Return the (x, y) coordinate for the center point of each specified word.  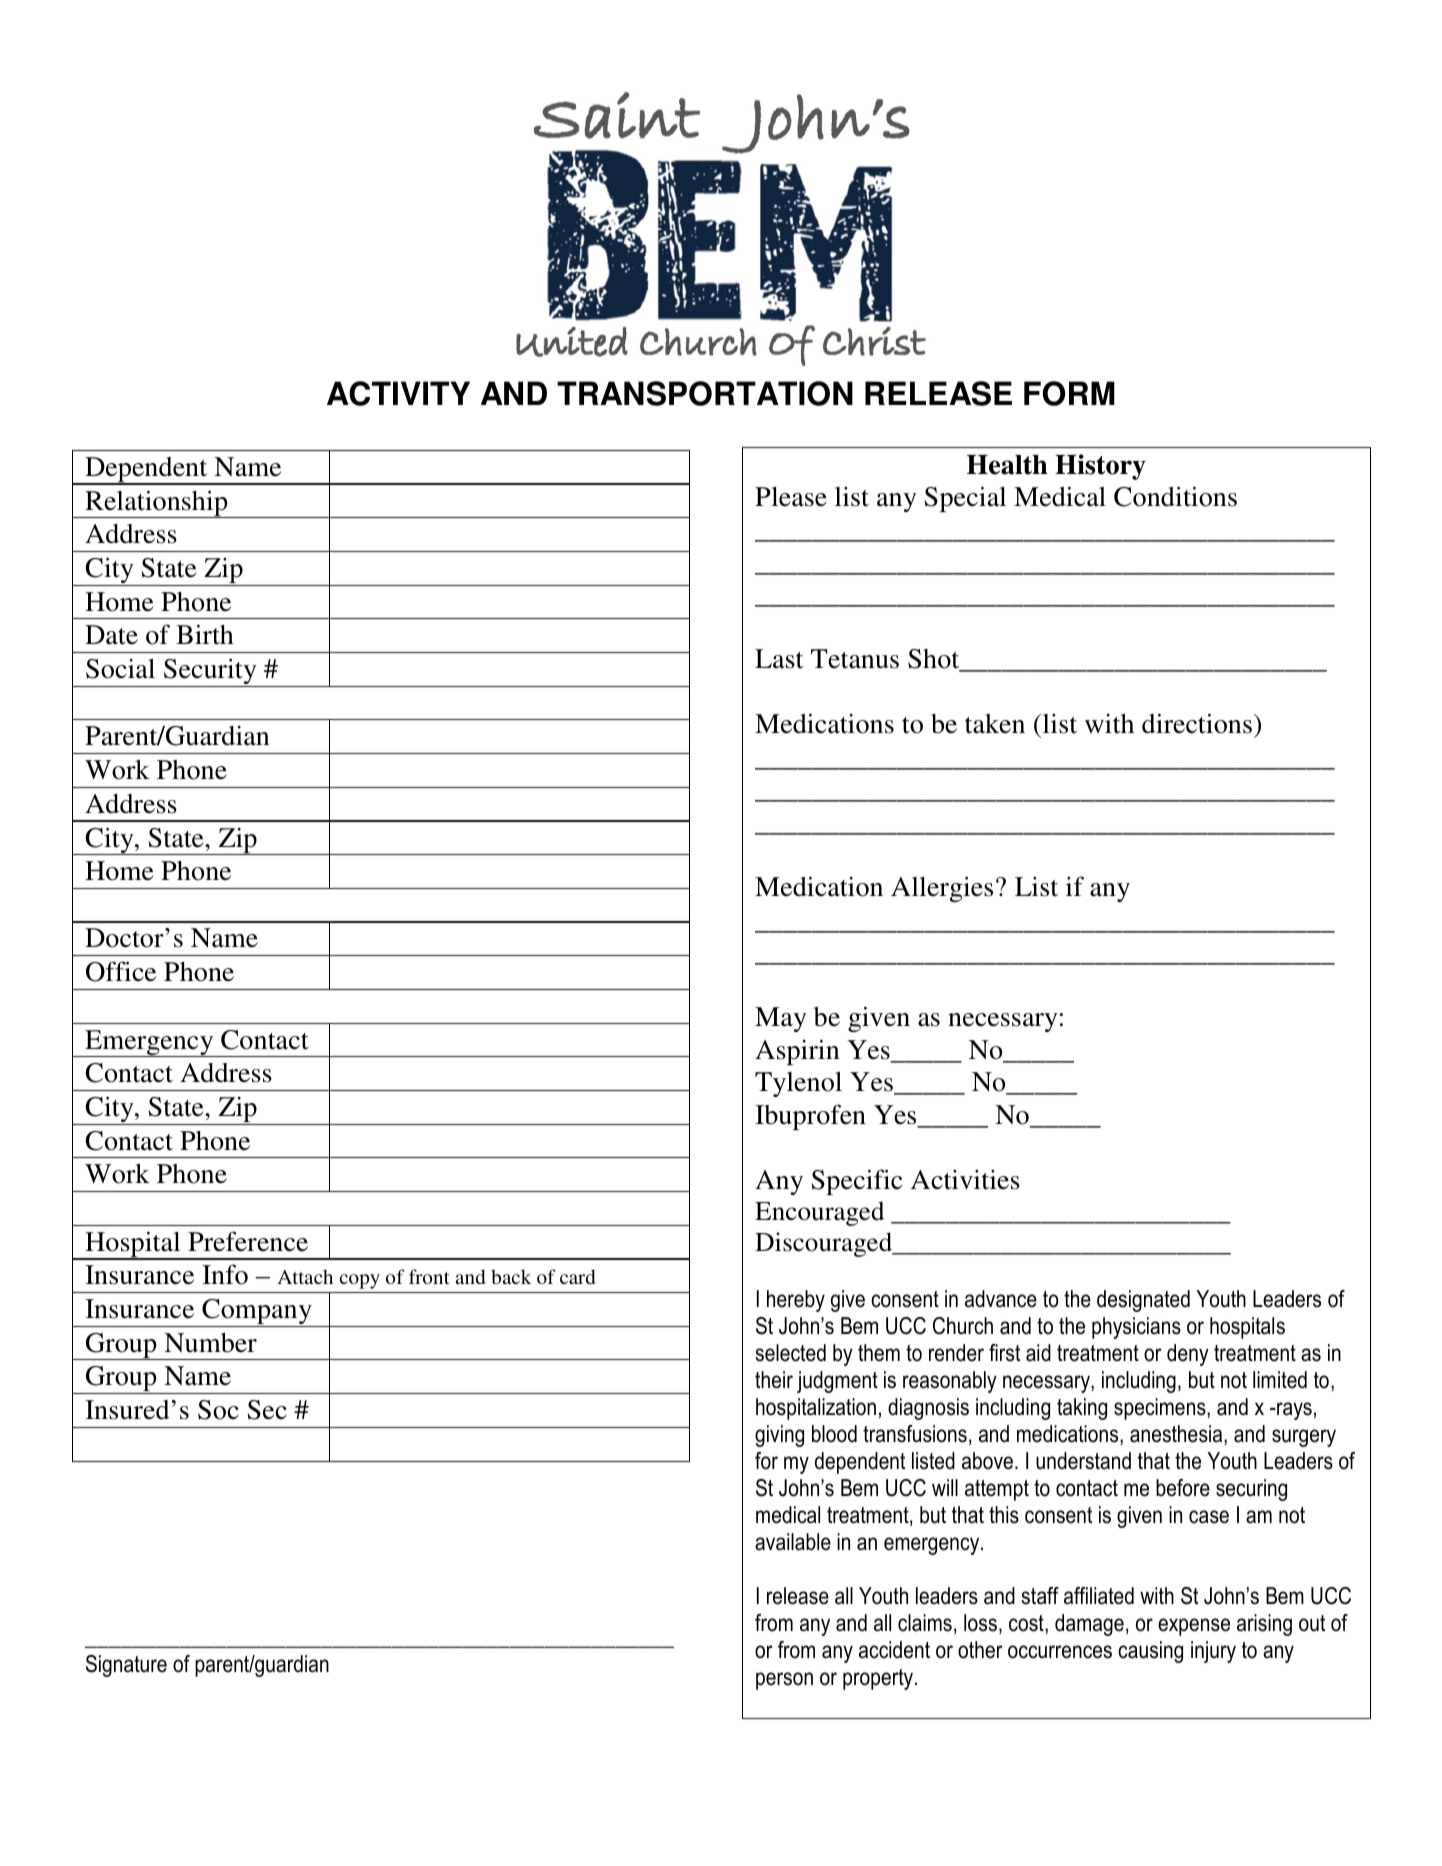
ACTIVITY (398, 393)
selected (790, 1353)
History (1100, 467)
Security (210, 672)
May (781, 1019)
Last (779, 659)
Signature (126, 1666)
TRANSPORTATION (705, 393)
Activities (965, 1180)
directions (1197, 723)
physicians (1136, 1328)
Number (210, 1343)
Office (121, 971)
